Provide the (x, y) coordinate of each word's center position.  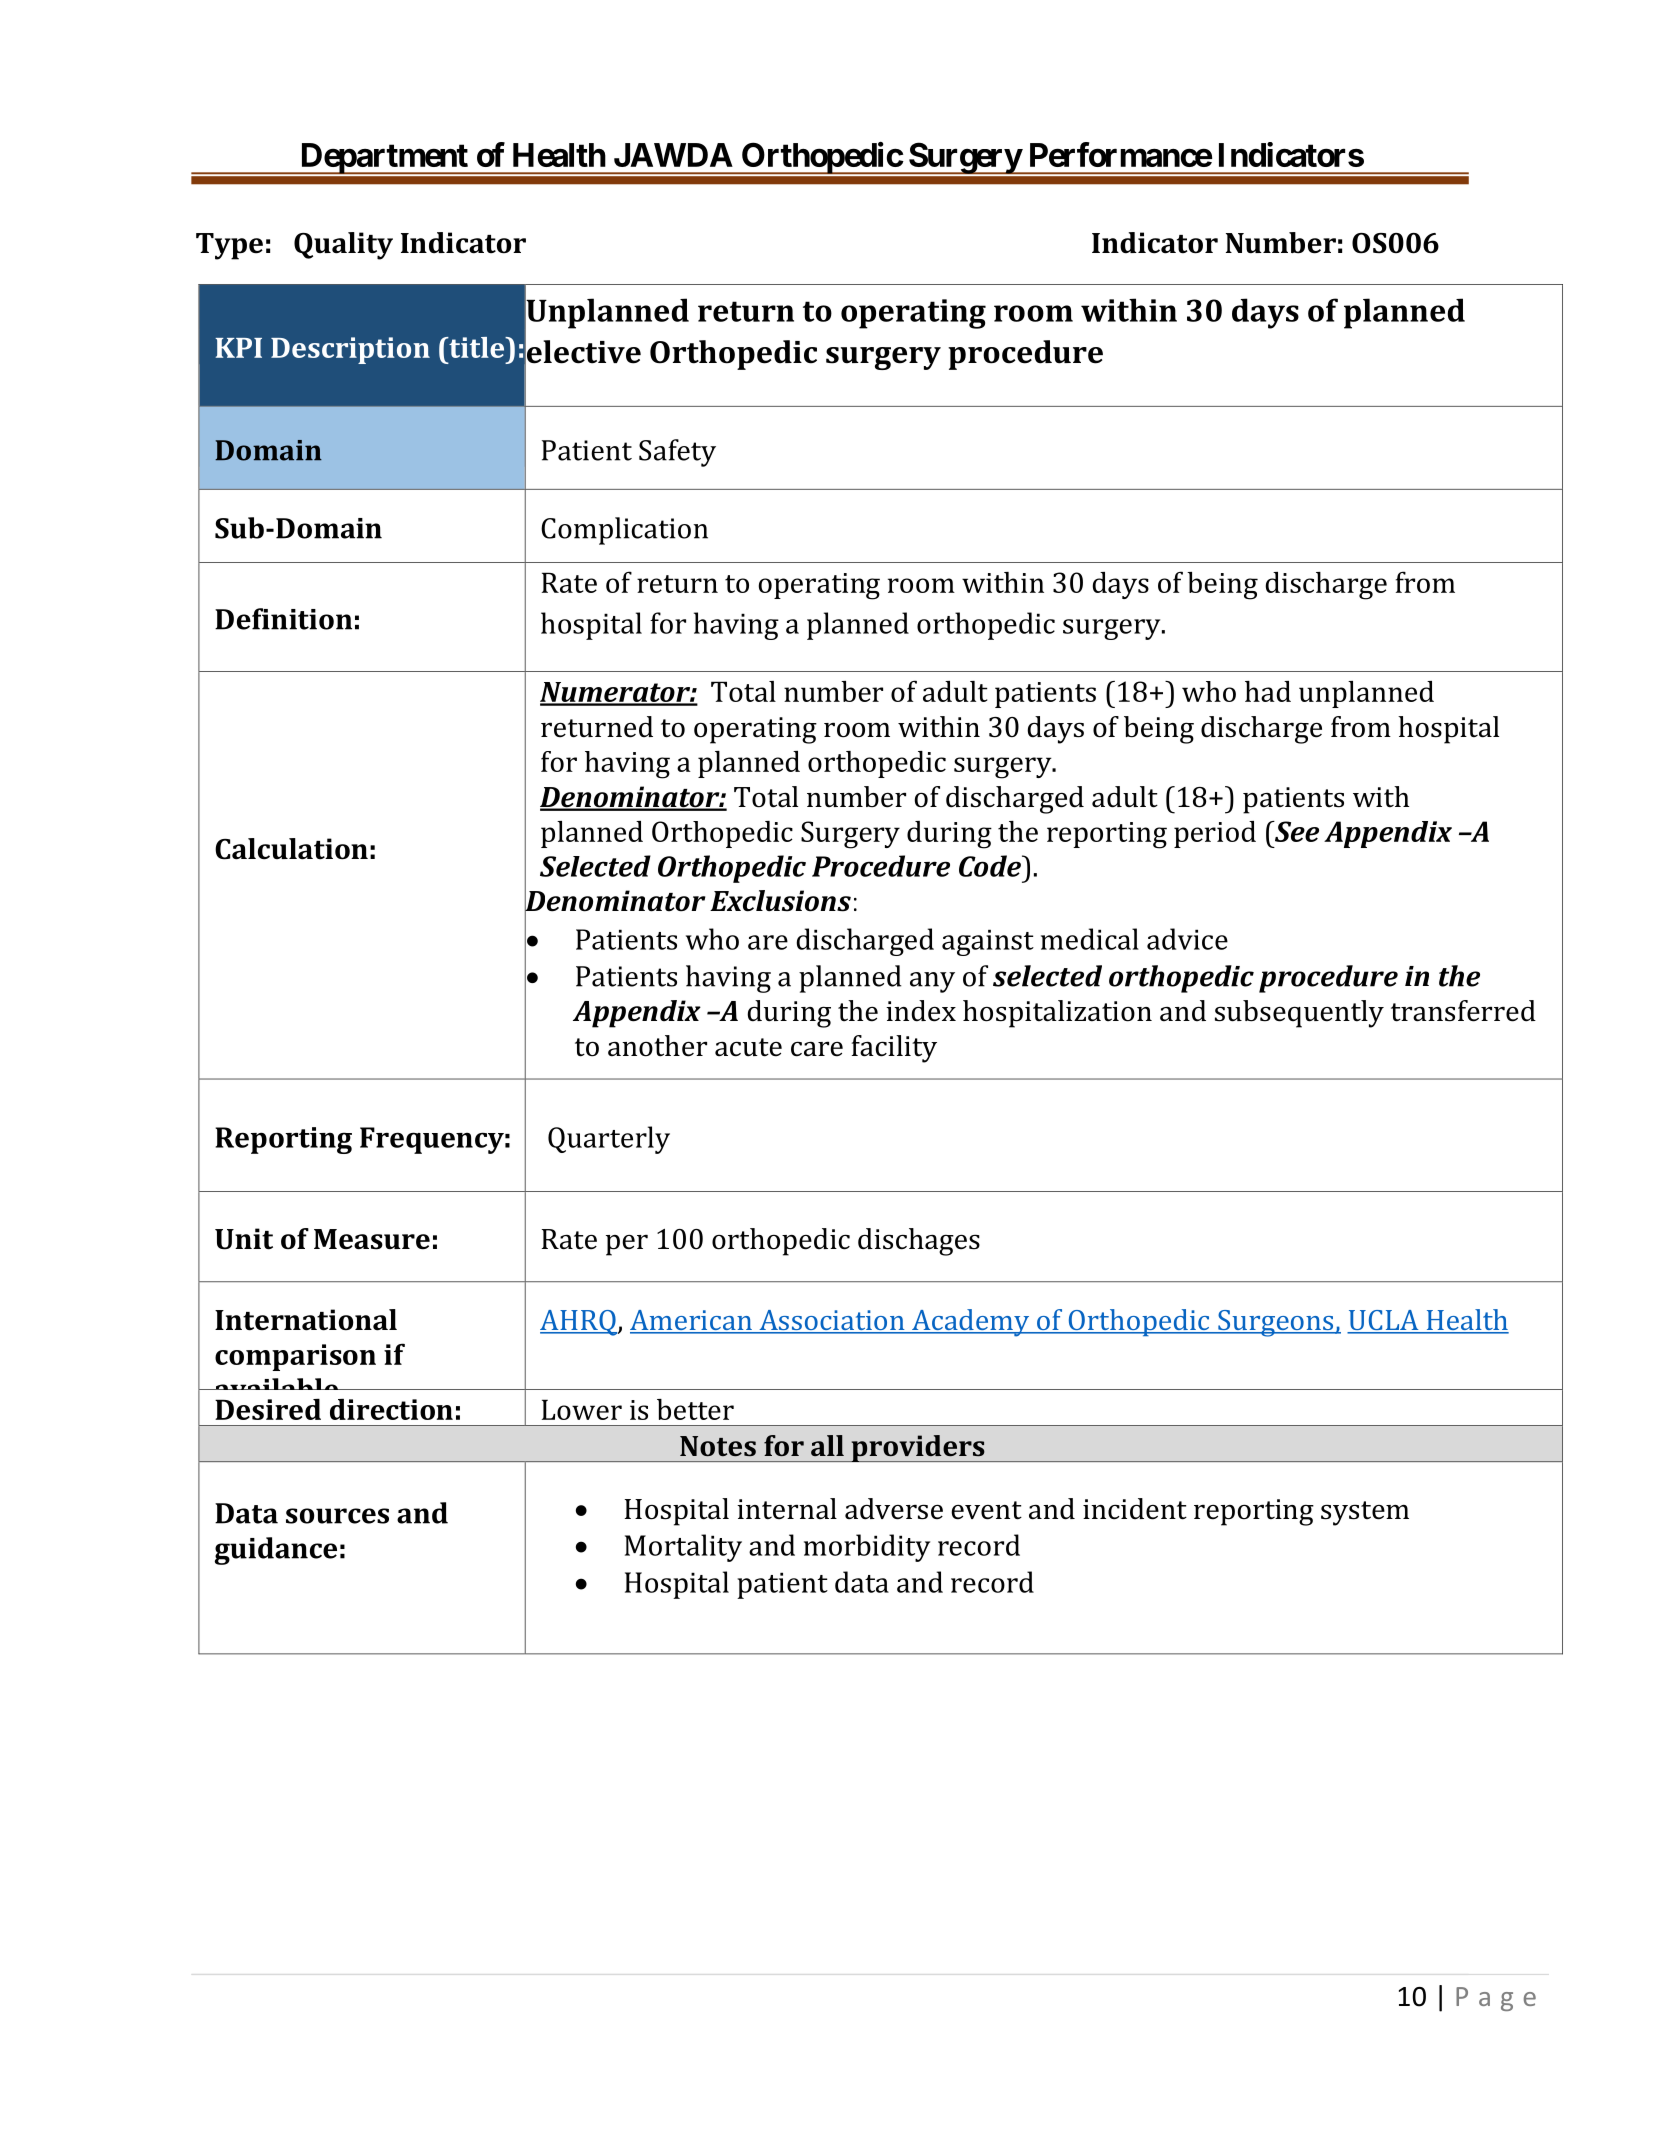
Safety (677, 453)
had (1268, 691)
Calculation (291, 849)
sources (337, 1516)
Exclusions (780, 901)
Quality (343, 246)
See (1295, 831)
